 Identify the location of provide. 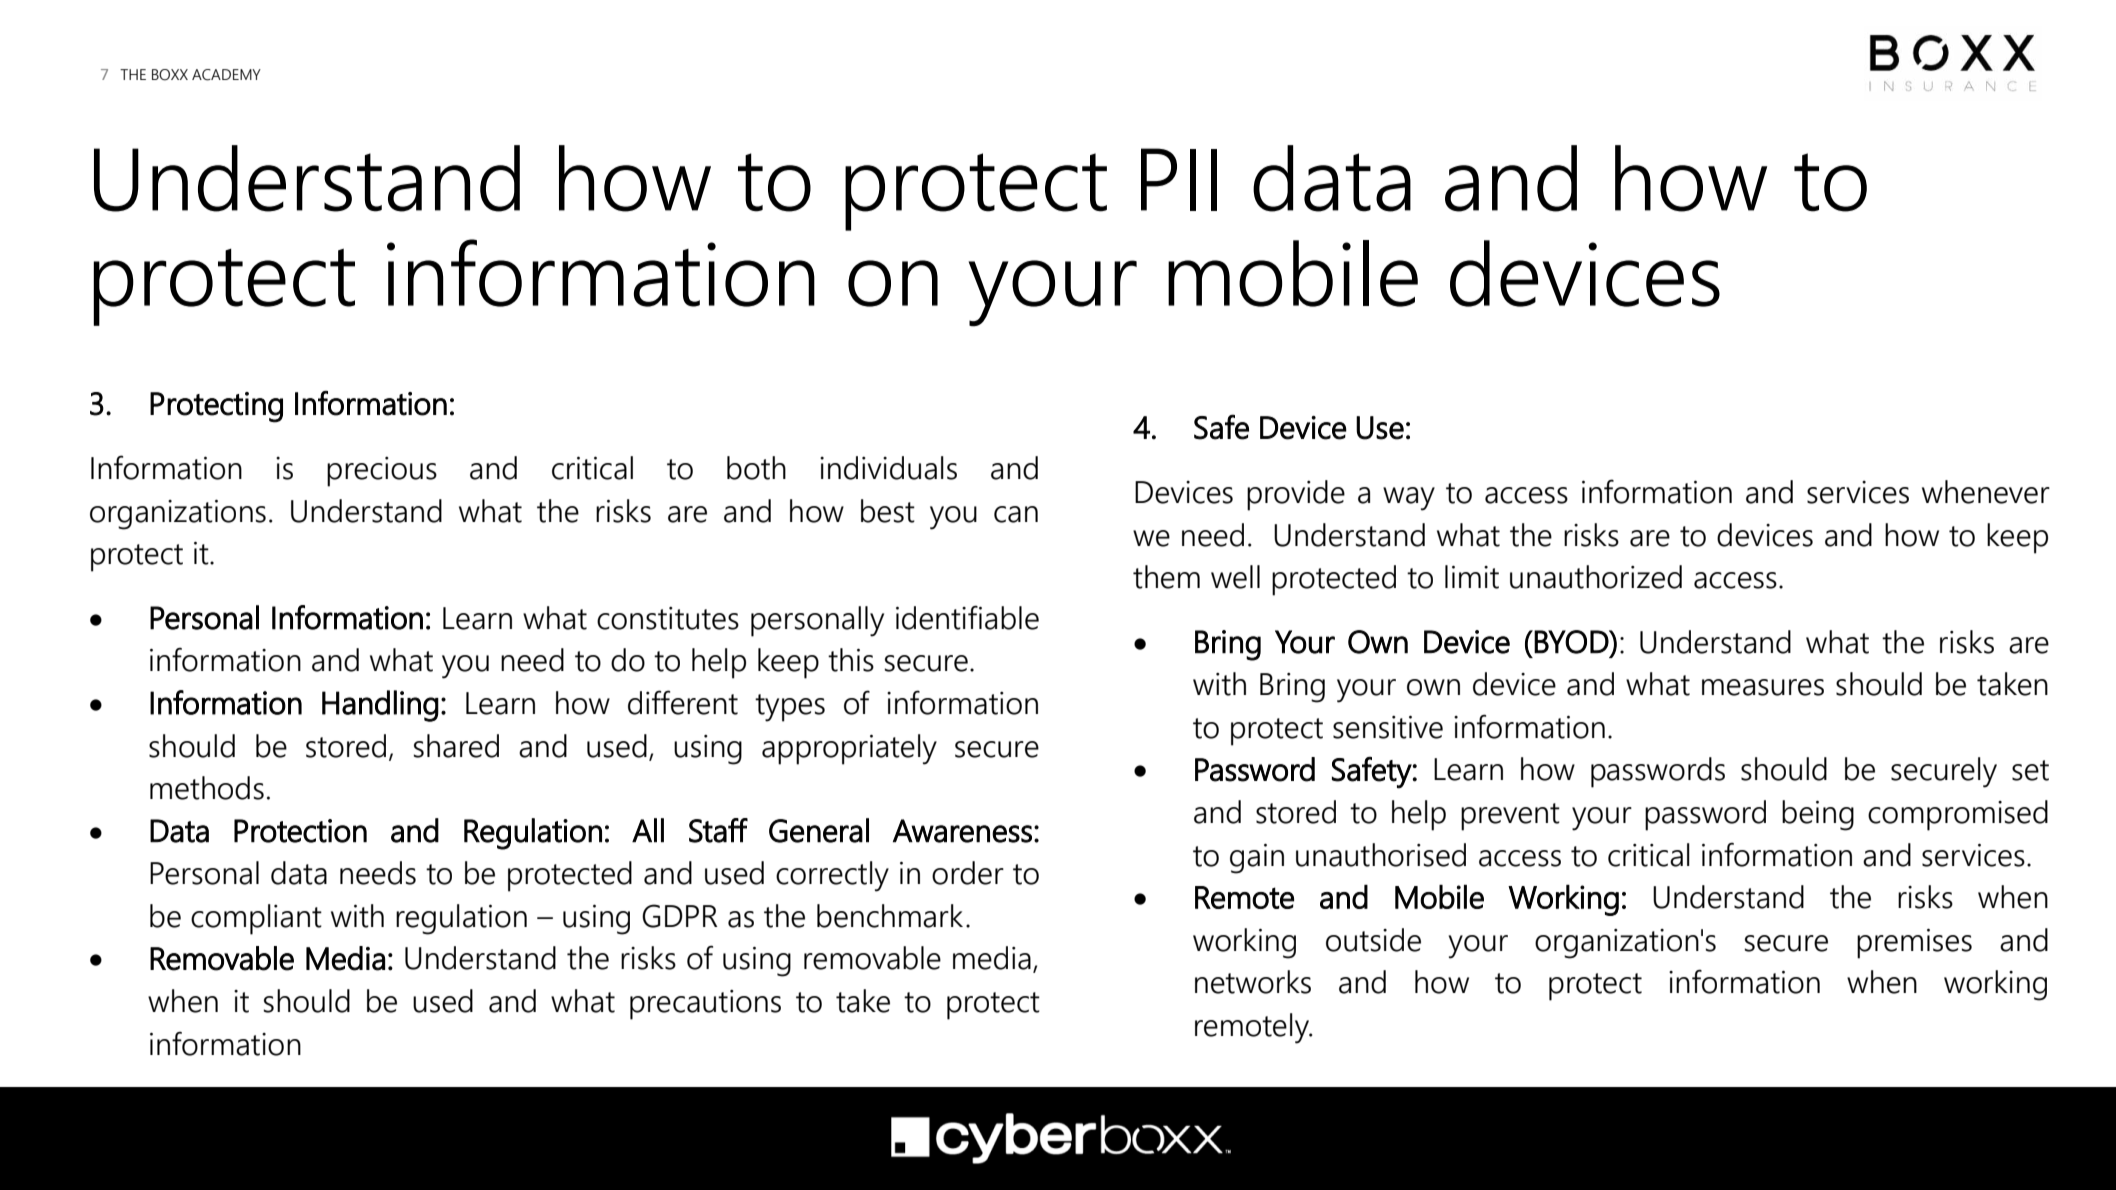
(1296, 495).
